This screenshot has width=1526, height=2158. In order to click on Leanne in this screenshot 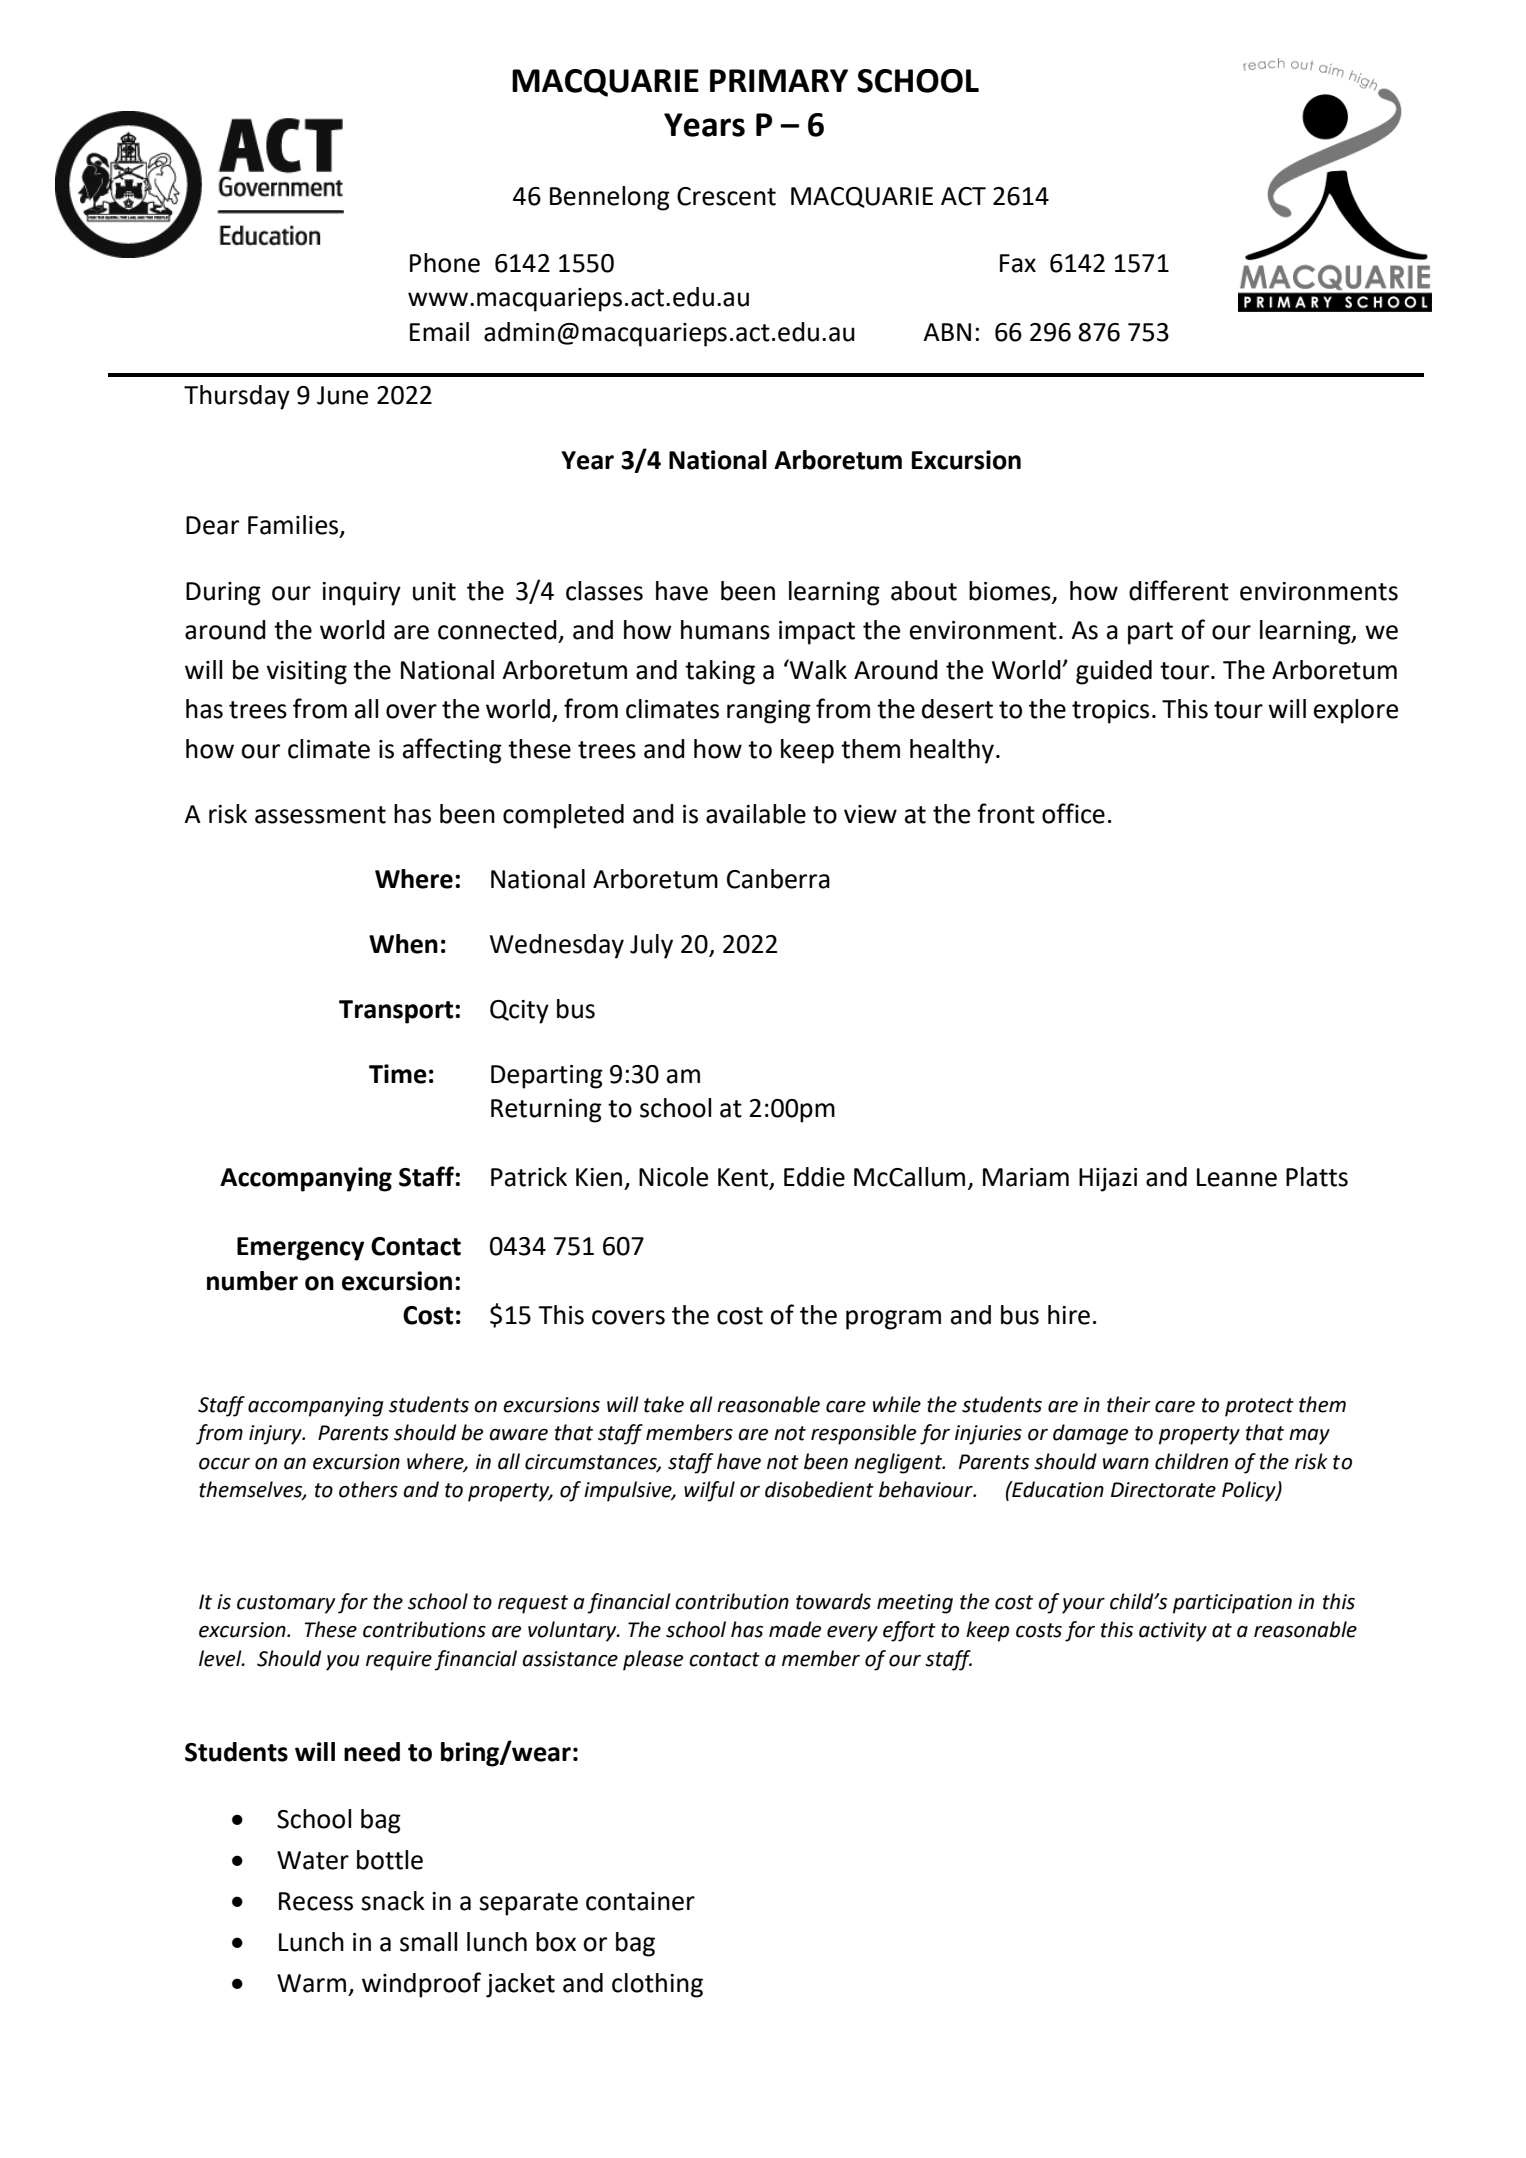, I will do `click(1237, 1177)`.
